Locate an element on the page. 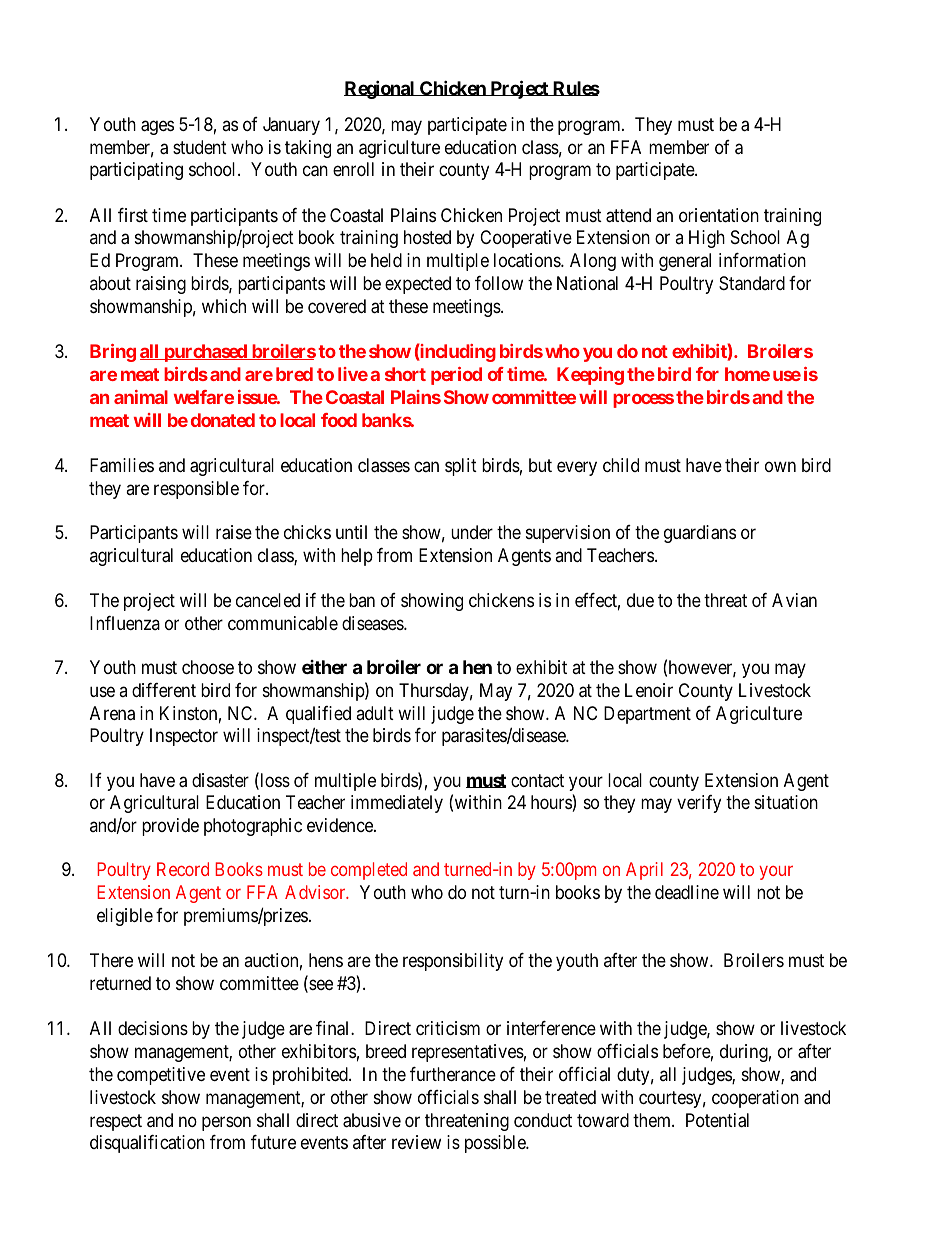  Regional is located at coordinates (380, 89).
